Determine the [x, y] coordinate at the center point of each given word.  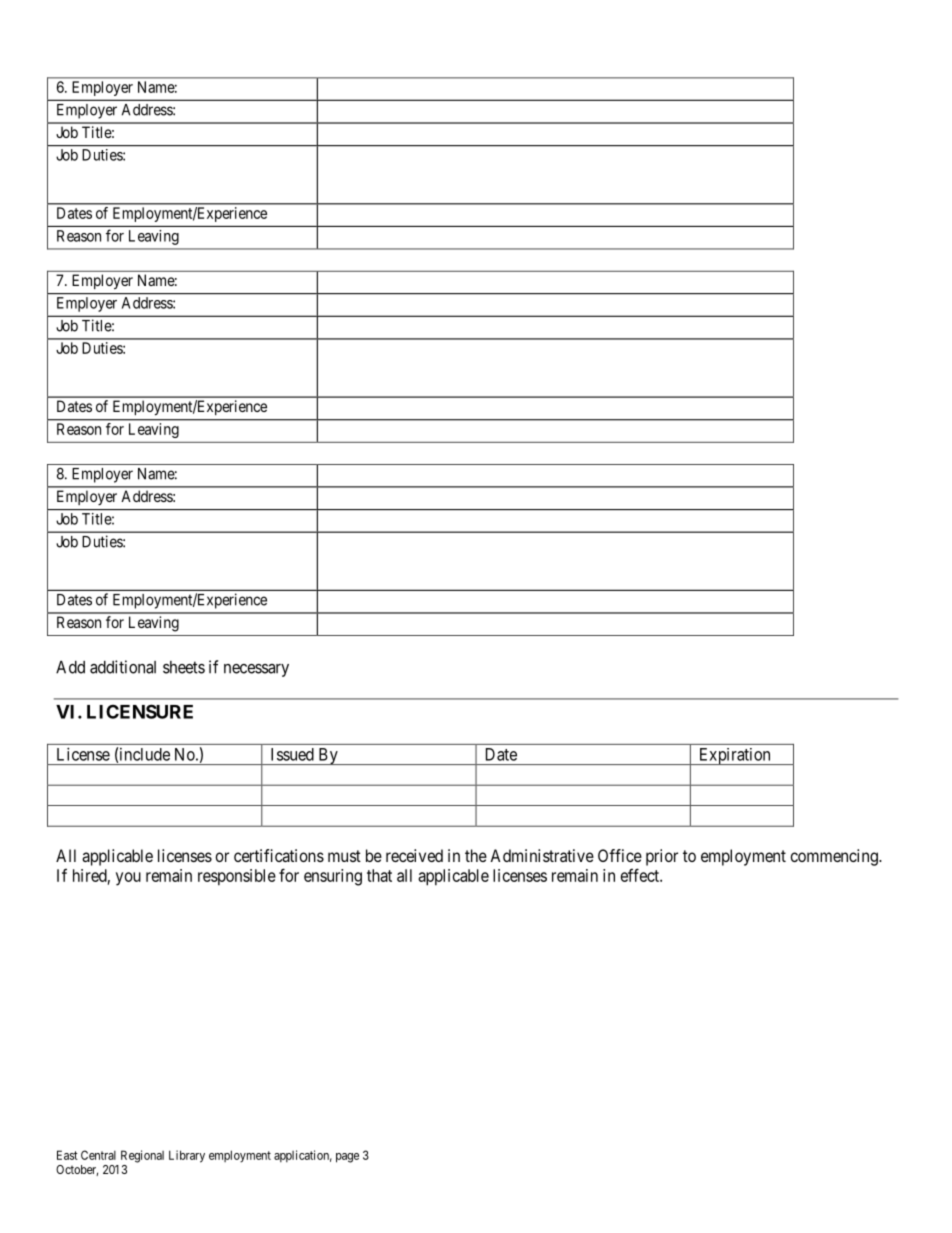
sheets [184, 667]
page [347, 1158]
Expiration [734, 756]
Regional [142, 1156]
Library [187, 1156]
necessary [256, 670]
